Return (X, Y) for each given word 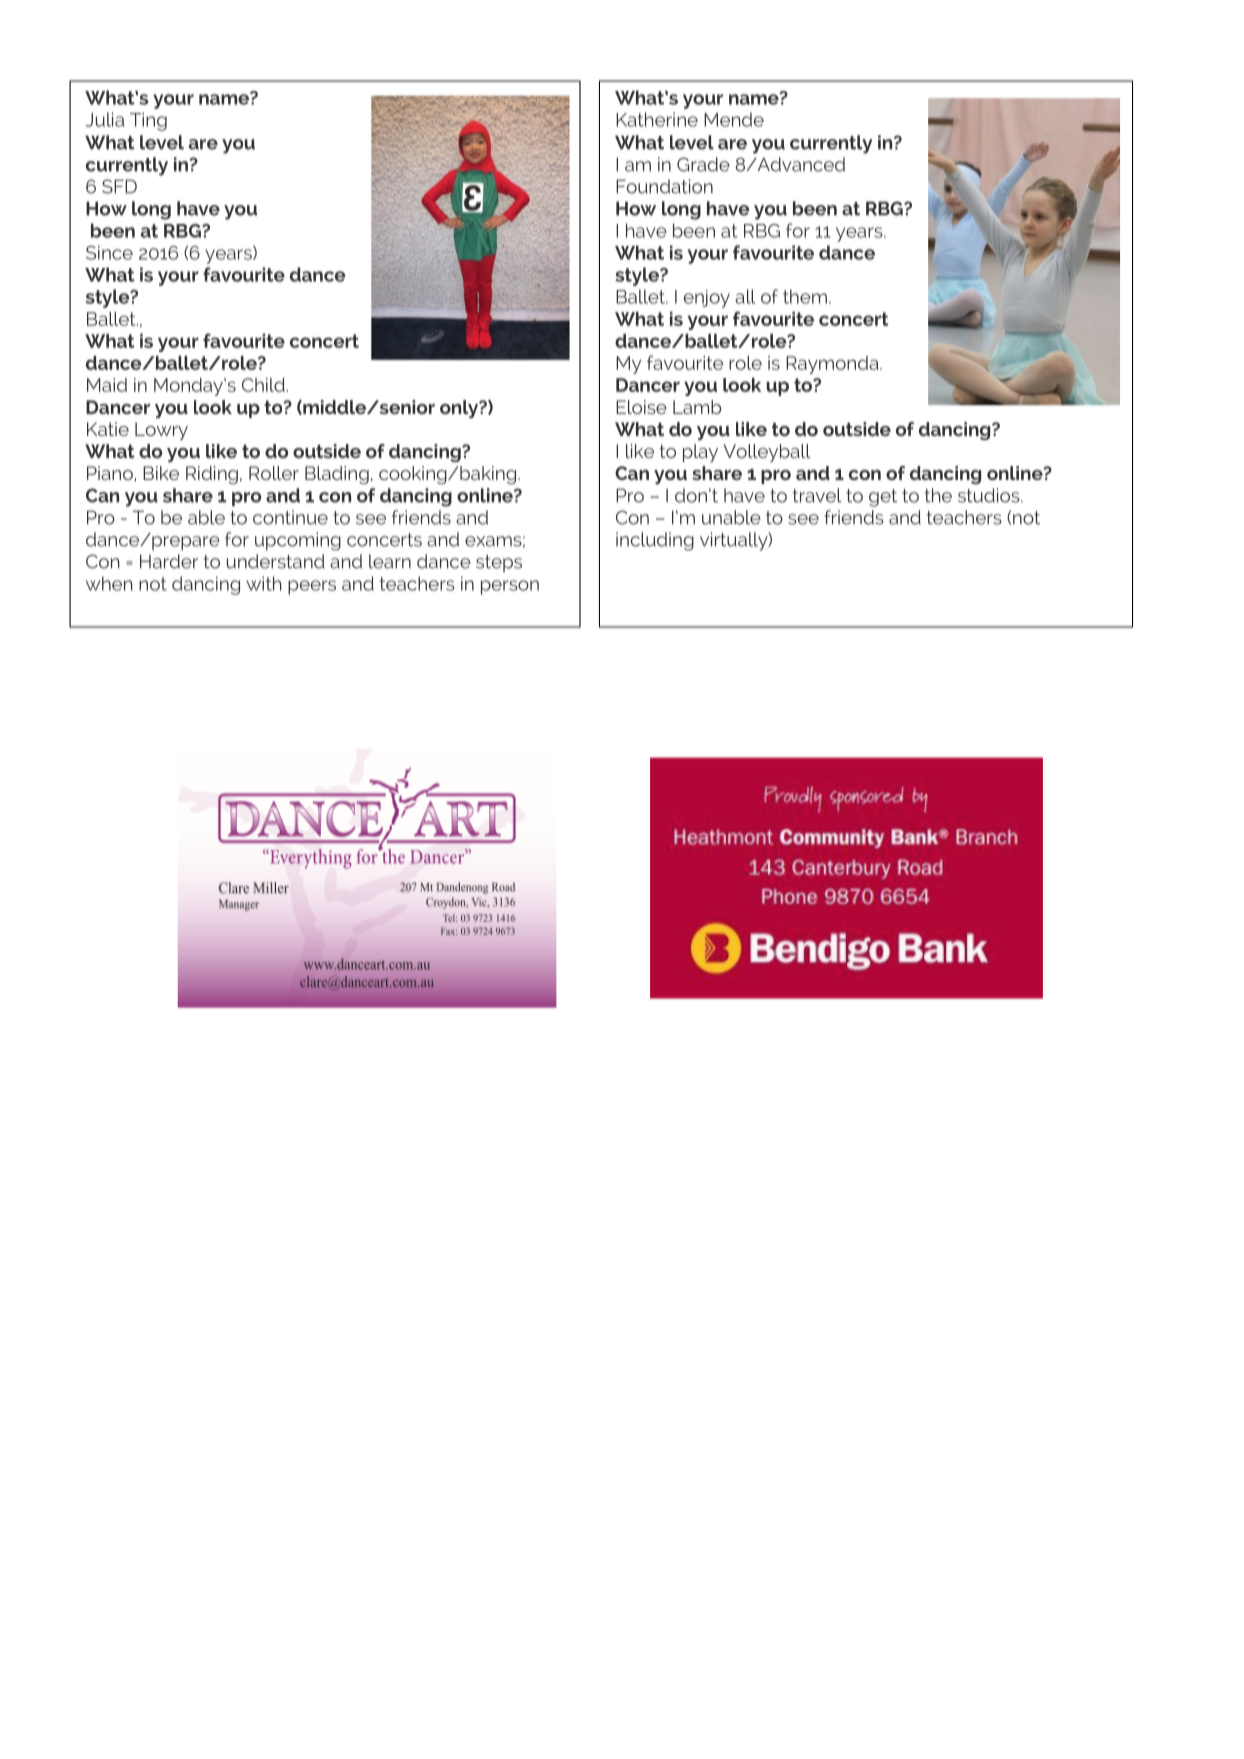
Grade (703, 164)
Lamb (697, 407)
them (805, 296)
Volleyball (767, 453)
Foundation (664, 186)
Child (264, 385)
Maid (107, 385)
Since (109, 252)
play (700, 453)
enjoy (707, 299)
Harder (169, 561)
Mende (734, 119)
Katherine (657, 119)
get (883, 498)
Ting (148, 121)
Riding (212, 475)
